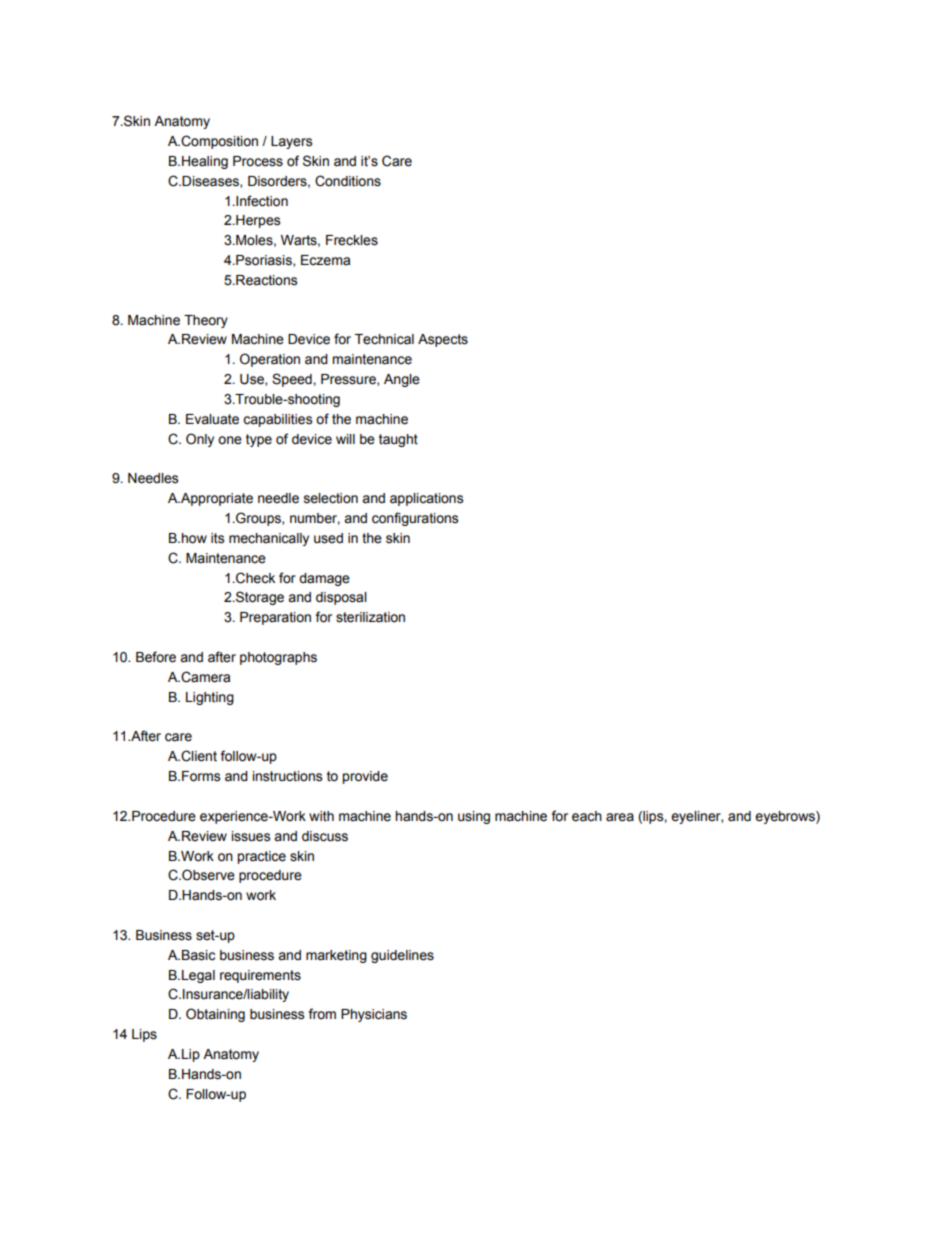 Image resolution: width=952 pixels, height=1233 pixels. I want to click on Evaluate, so click(212, 419).
